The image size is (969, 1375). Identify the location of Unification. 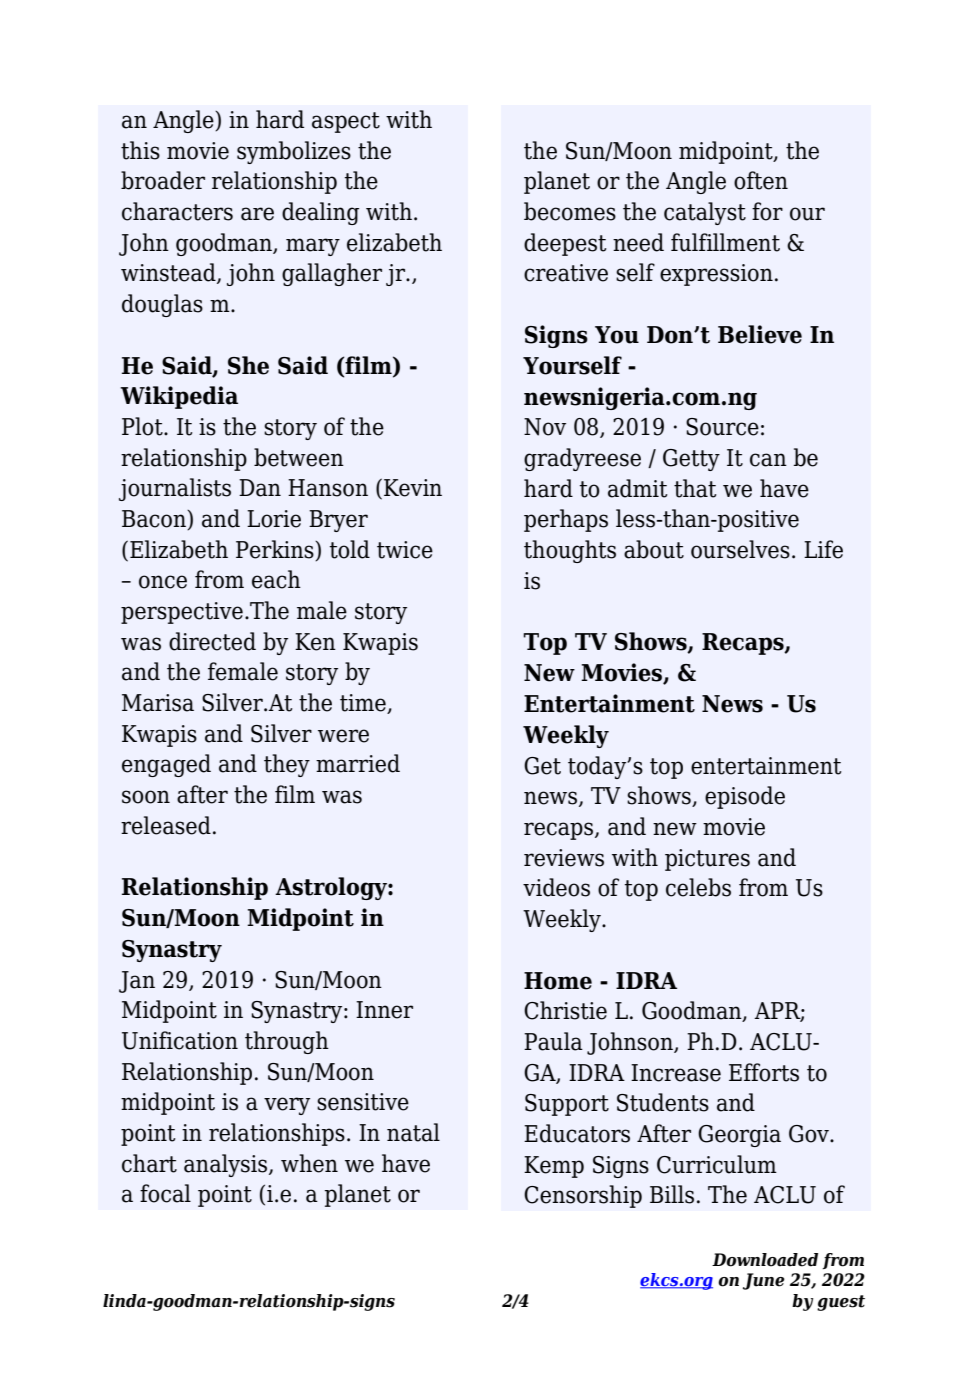
(180, 1040).
